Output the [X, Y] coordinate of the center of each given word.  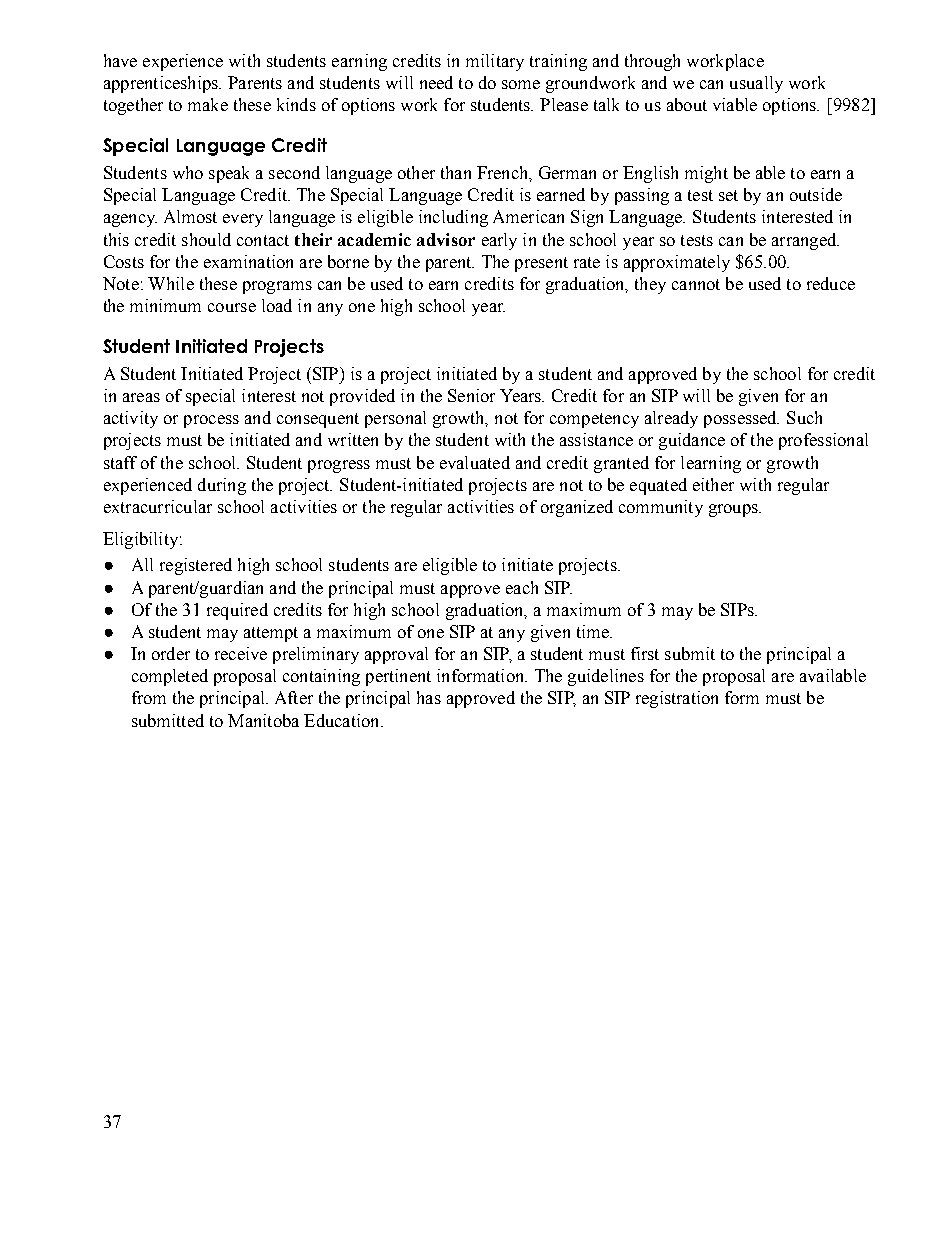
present [541, 264]
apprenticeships [162, 84]
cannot [696, 284]
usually [756, 84]
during [222, 486]
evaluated [475, 462]
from [149, 697]
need [436, 82]
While [171, 283]
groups [734, 510]
